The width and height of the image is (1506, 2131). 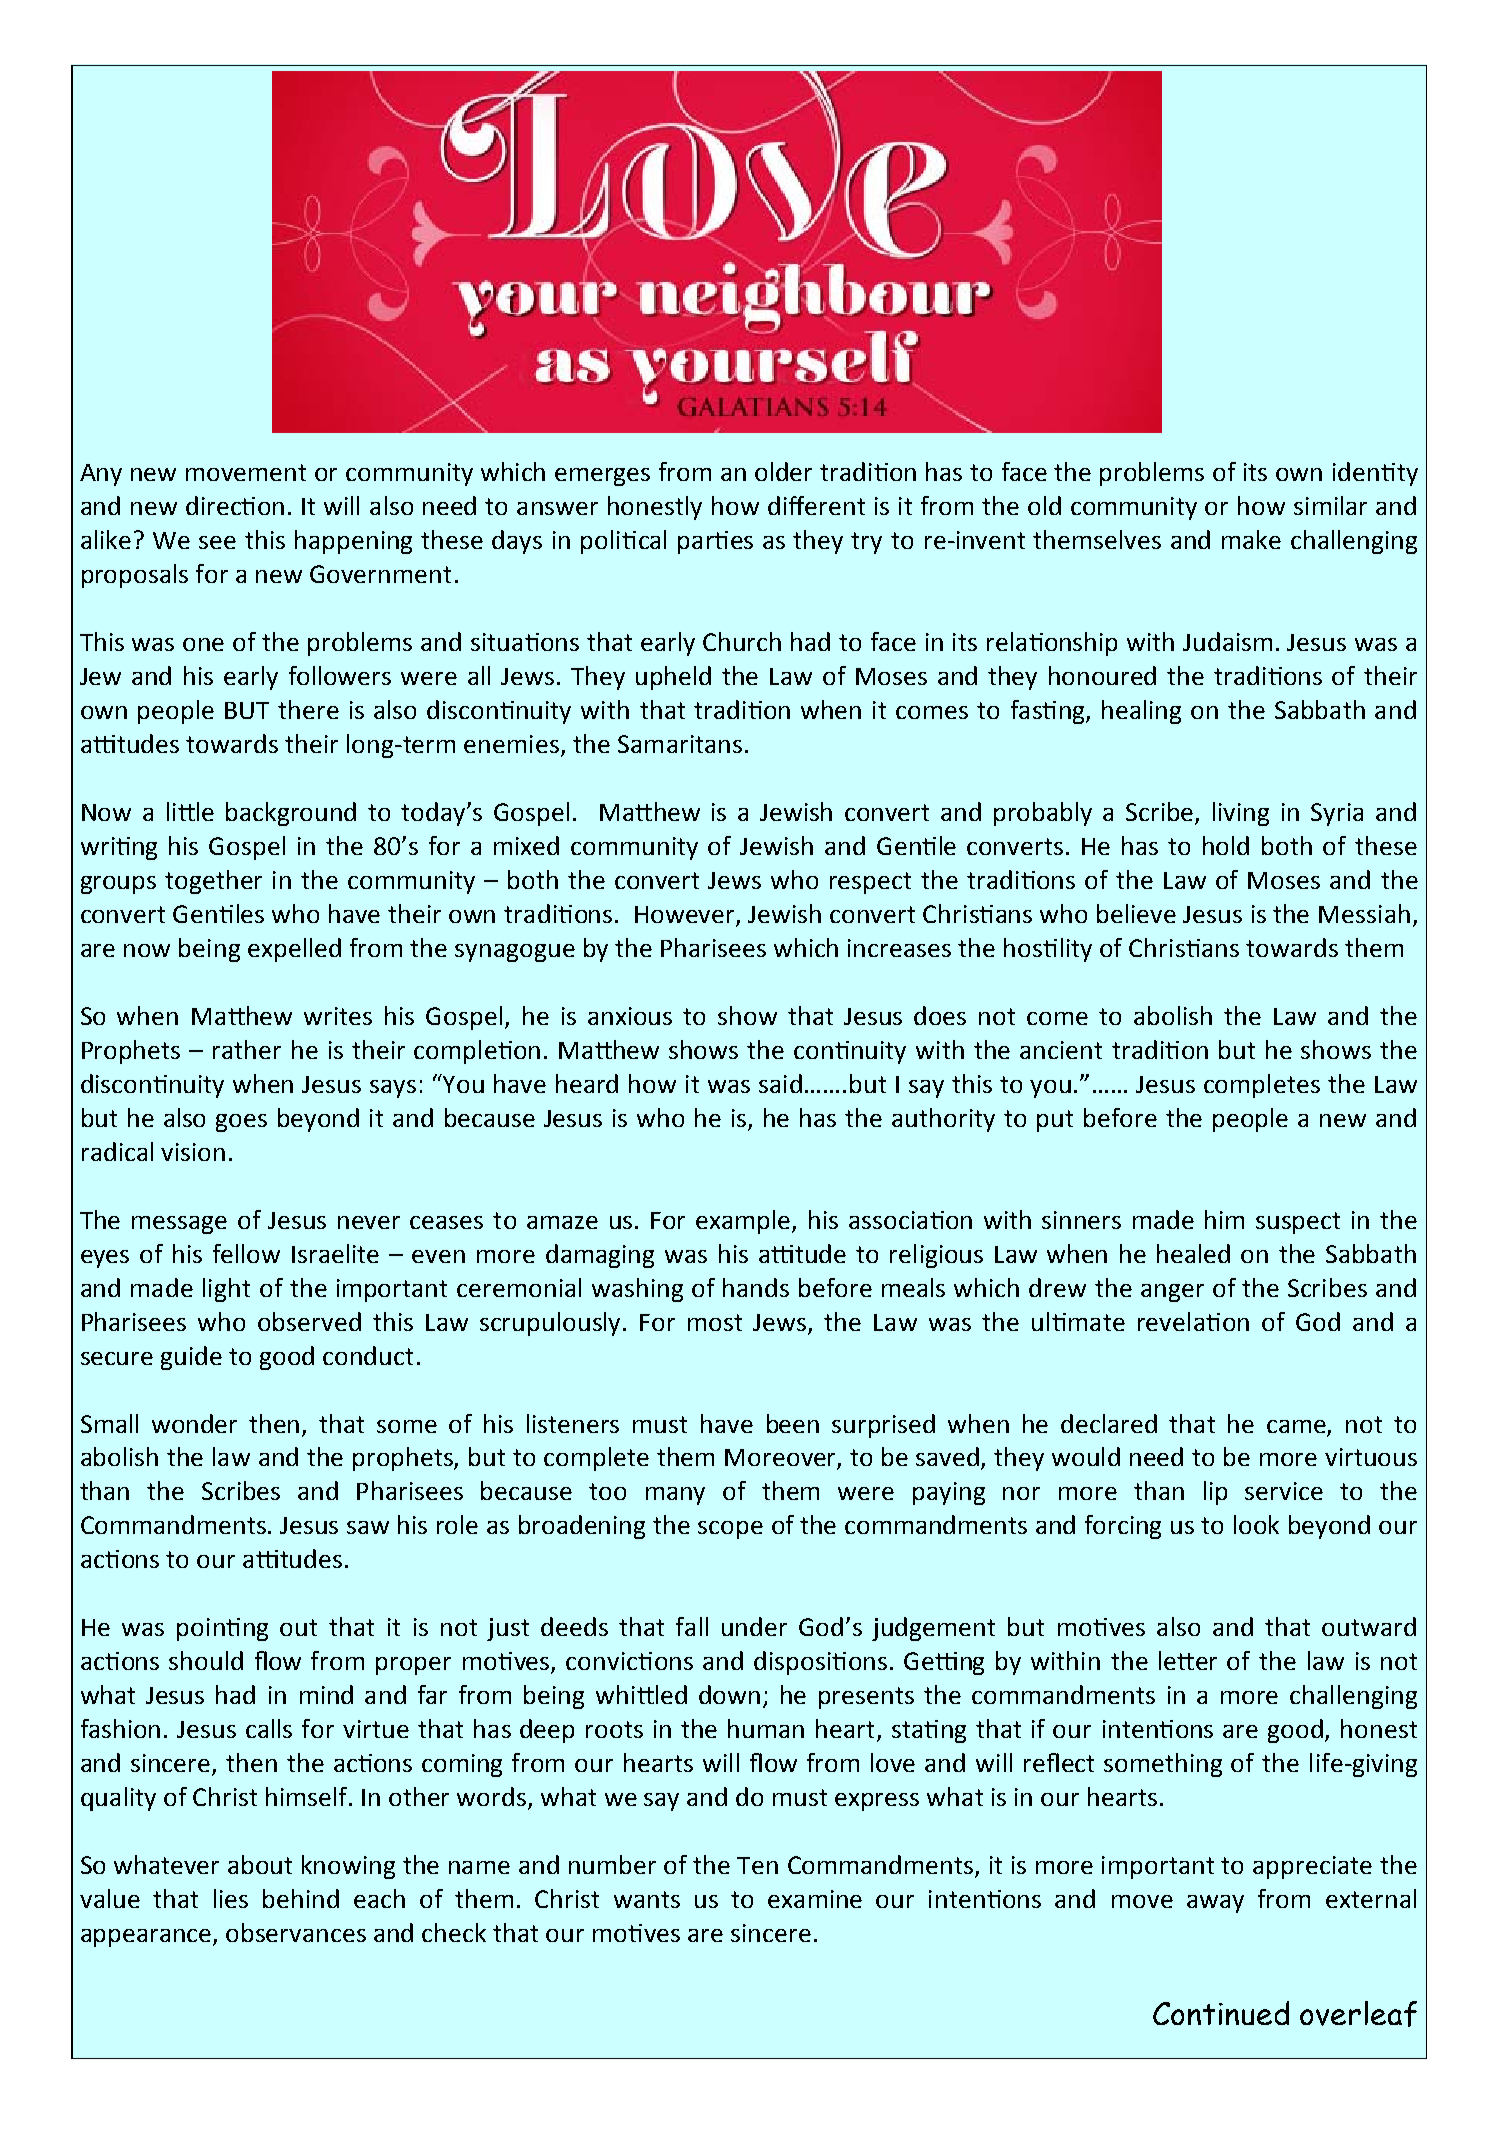 What do you see at coordinates (675, 1496) in the image?
I see `many` at bounding box center [675, 1496].
